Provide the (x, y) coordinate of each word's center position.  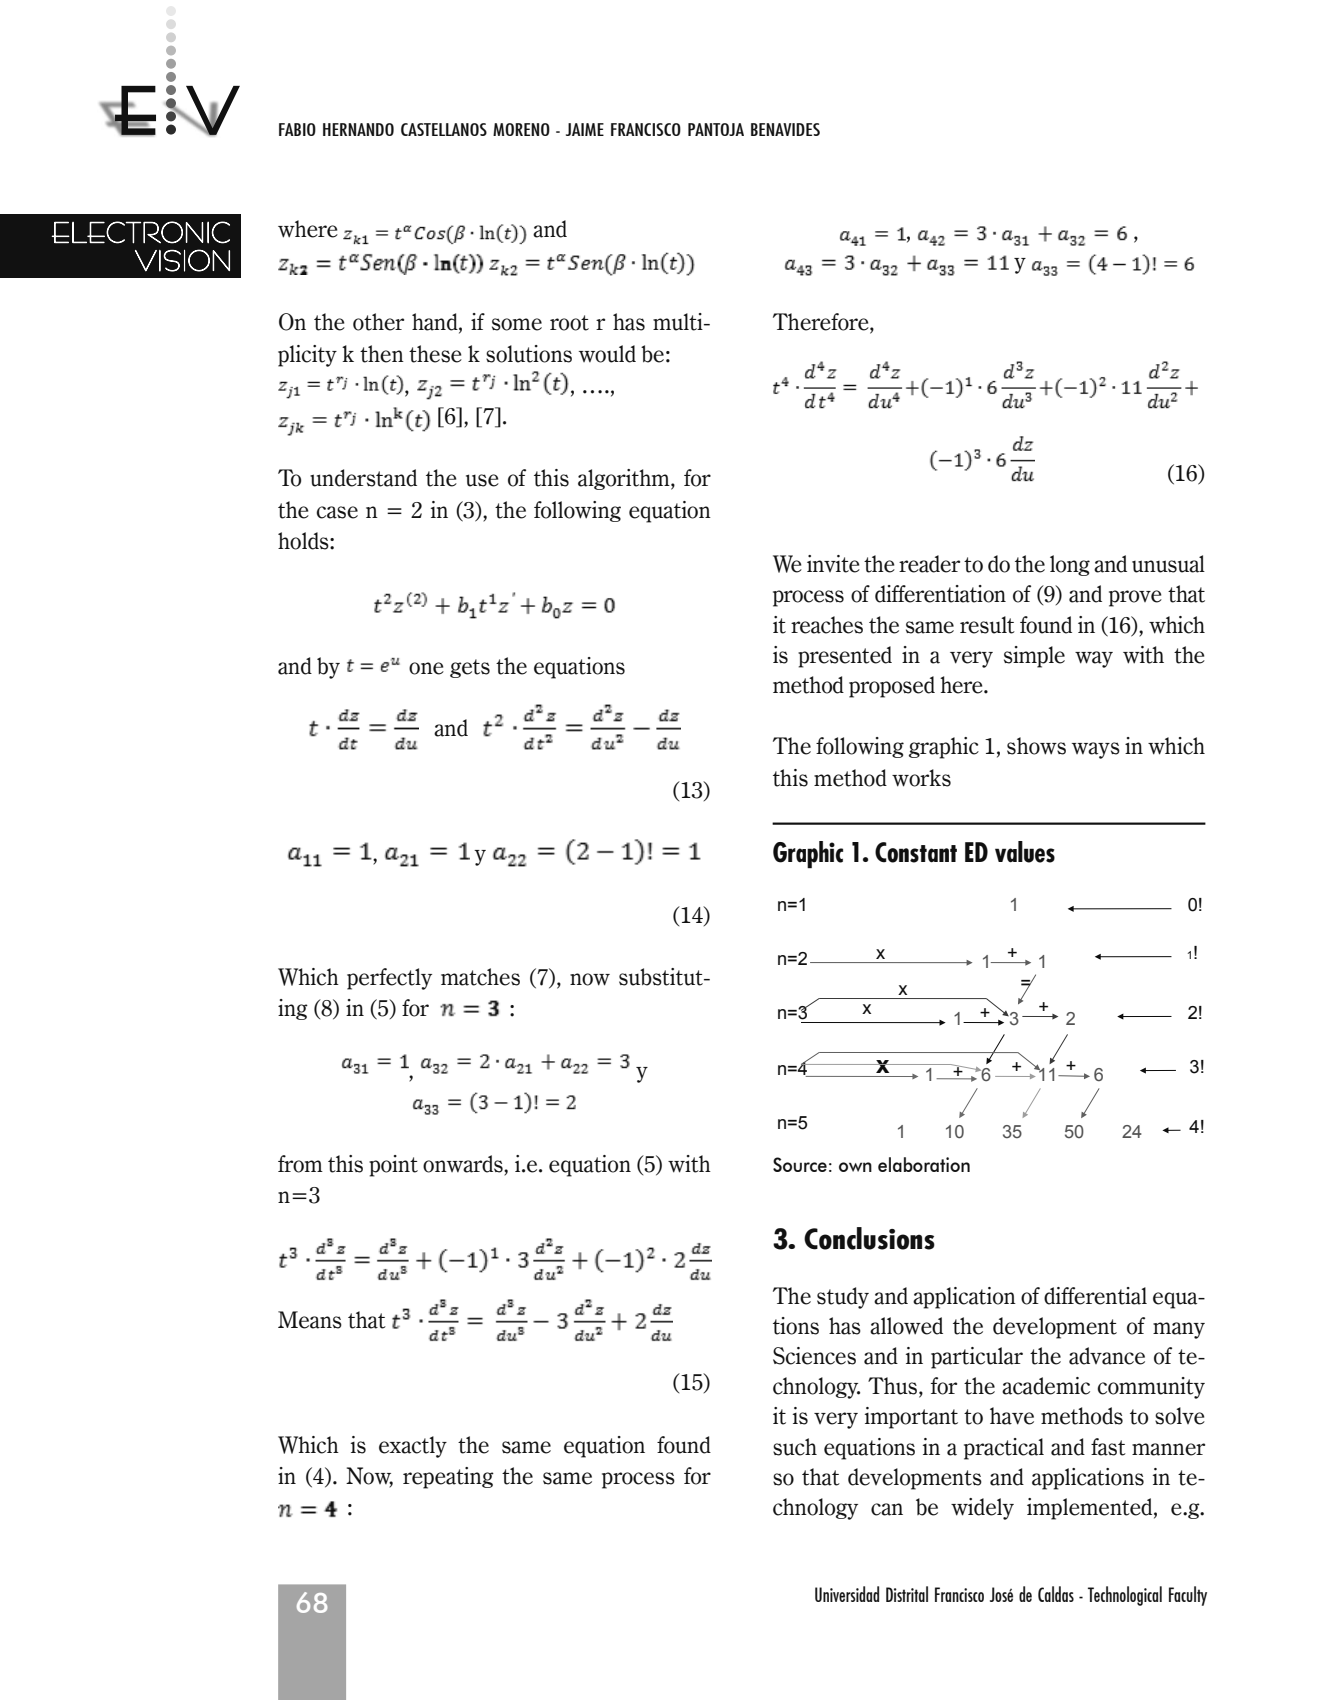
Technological (1125, 1596)
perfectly (389, 979)
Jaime (585, 129)
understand (363, 478)
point (393, 1166)
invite (833, 564)
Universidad (847, 1594)
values (1025, 852)
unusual (1168, 564)
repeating (448, 1478)
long (1070, 565)
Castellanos (444, 129)
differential (1095, 1296)
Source (800, 1164)
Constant (916, 852)
